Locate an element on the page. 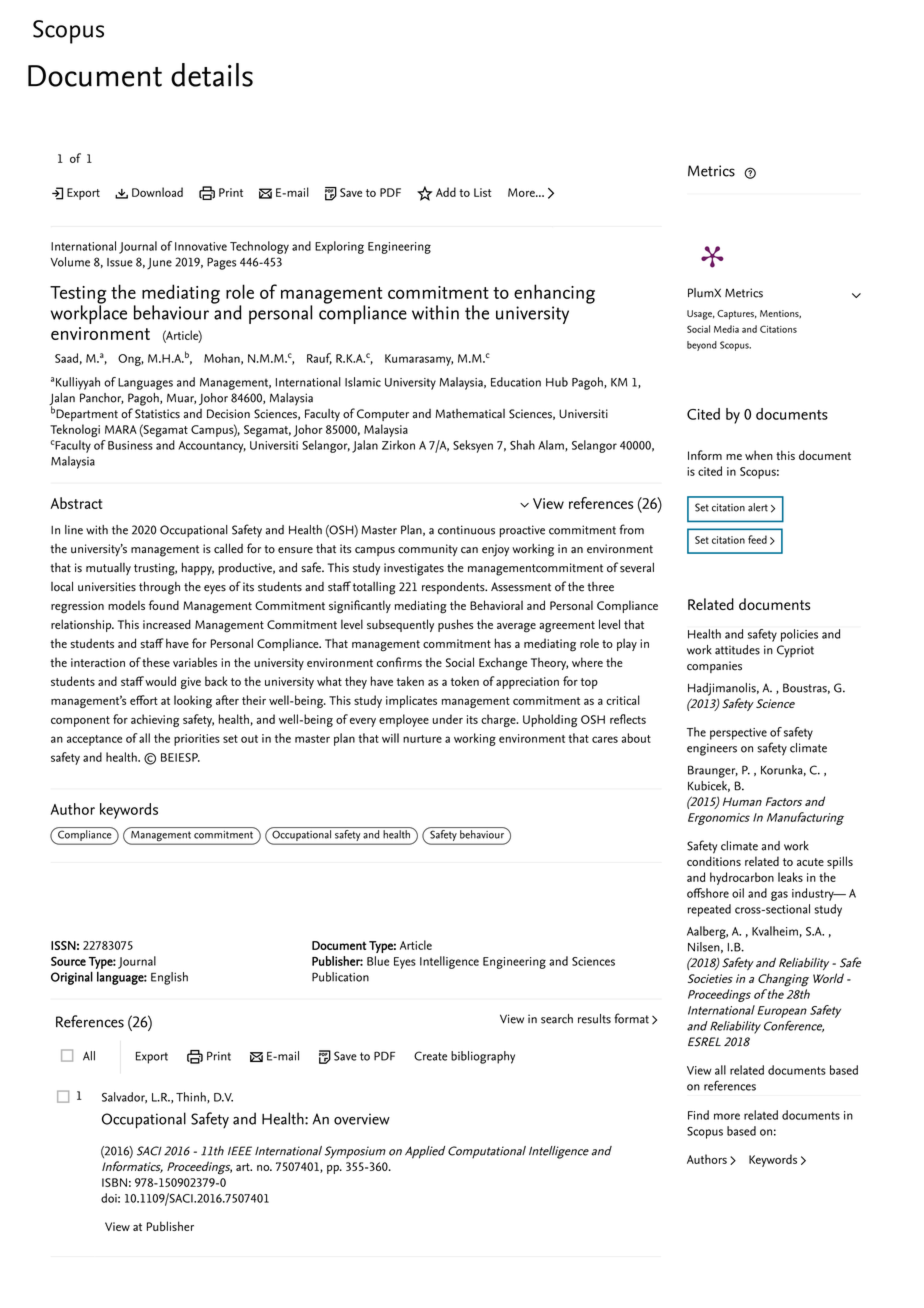 The width and height of the page is (924, 1308). companies is located at coordinates (714, 667).
